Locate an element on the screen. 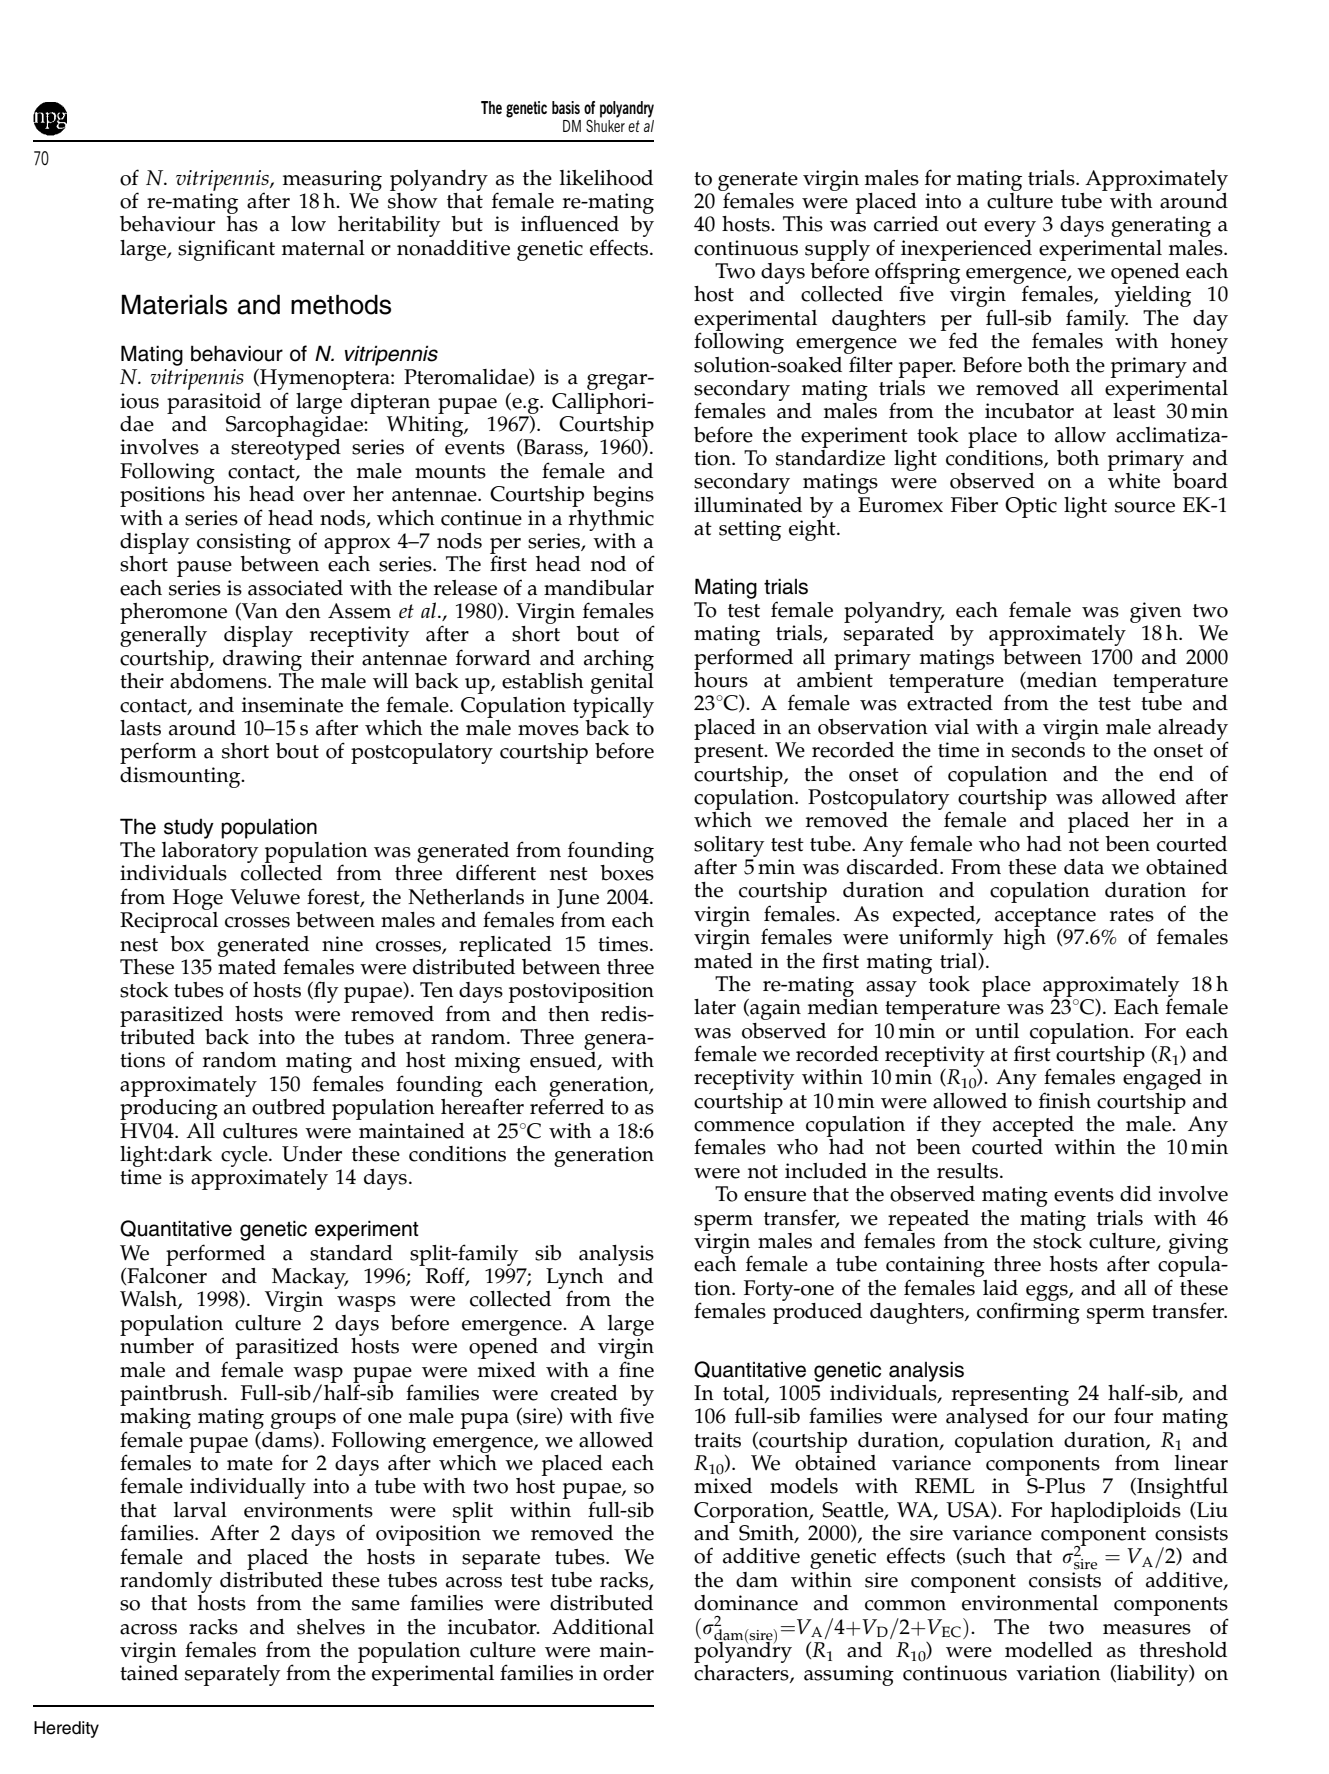  did is located at coordinates (1136, 1194).
